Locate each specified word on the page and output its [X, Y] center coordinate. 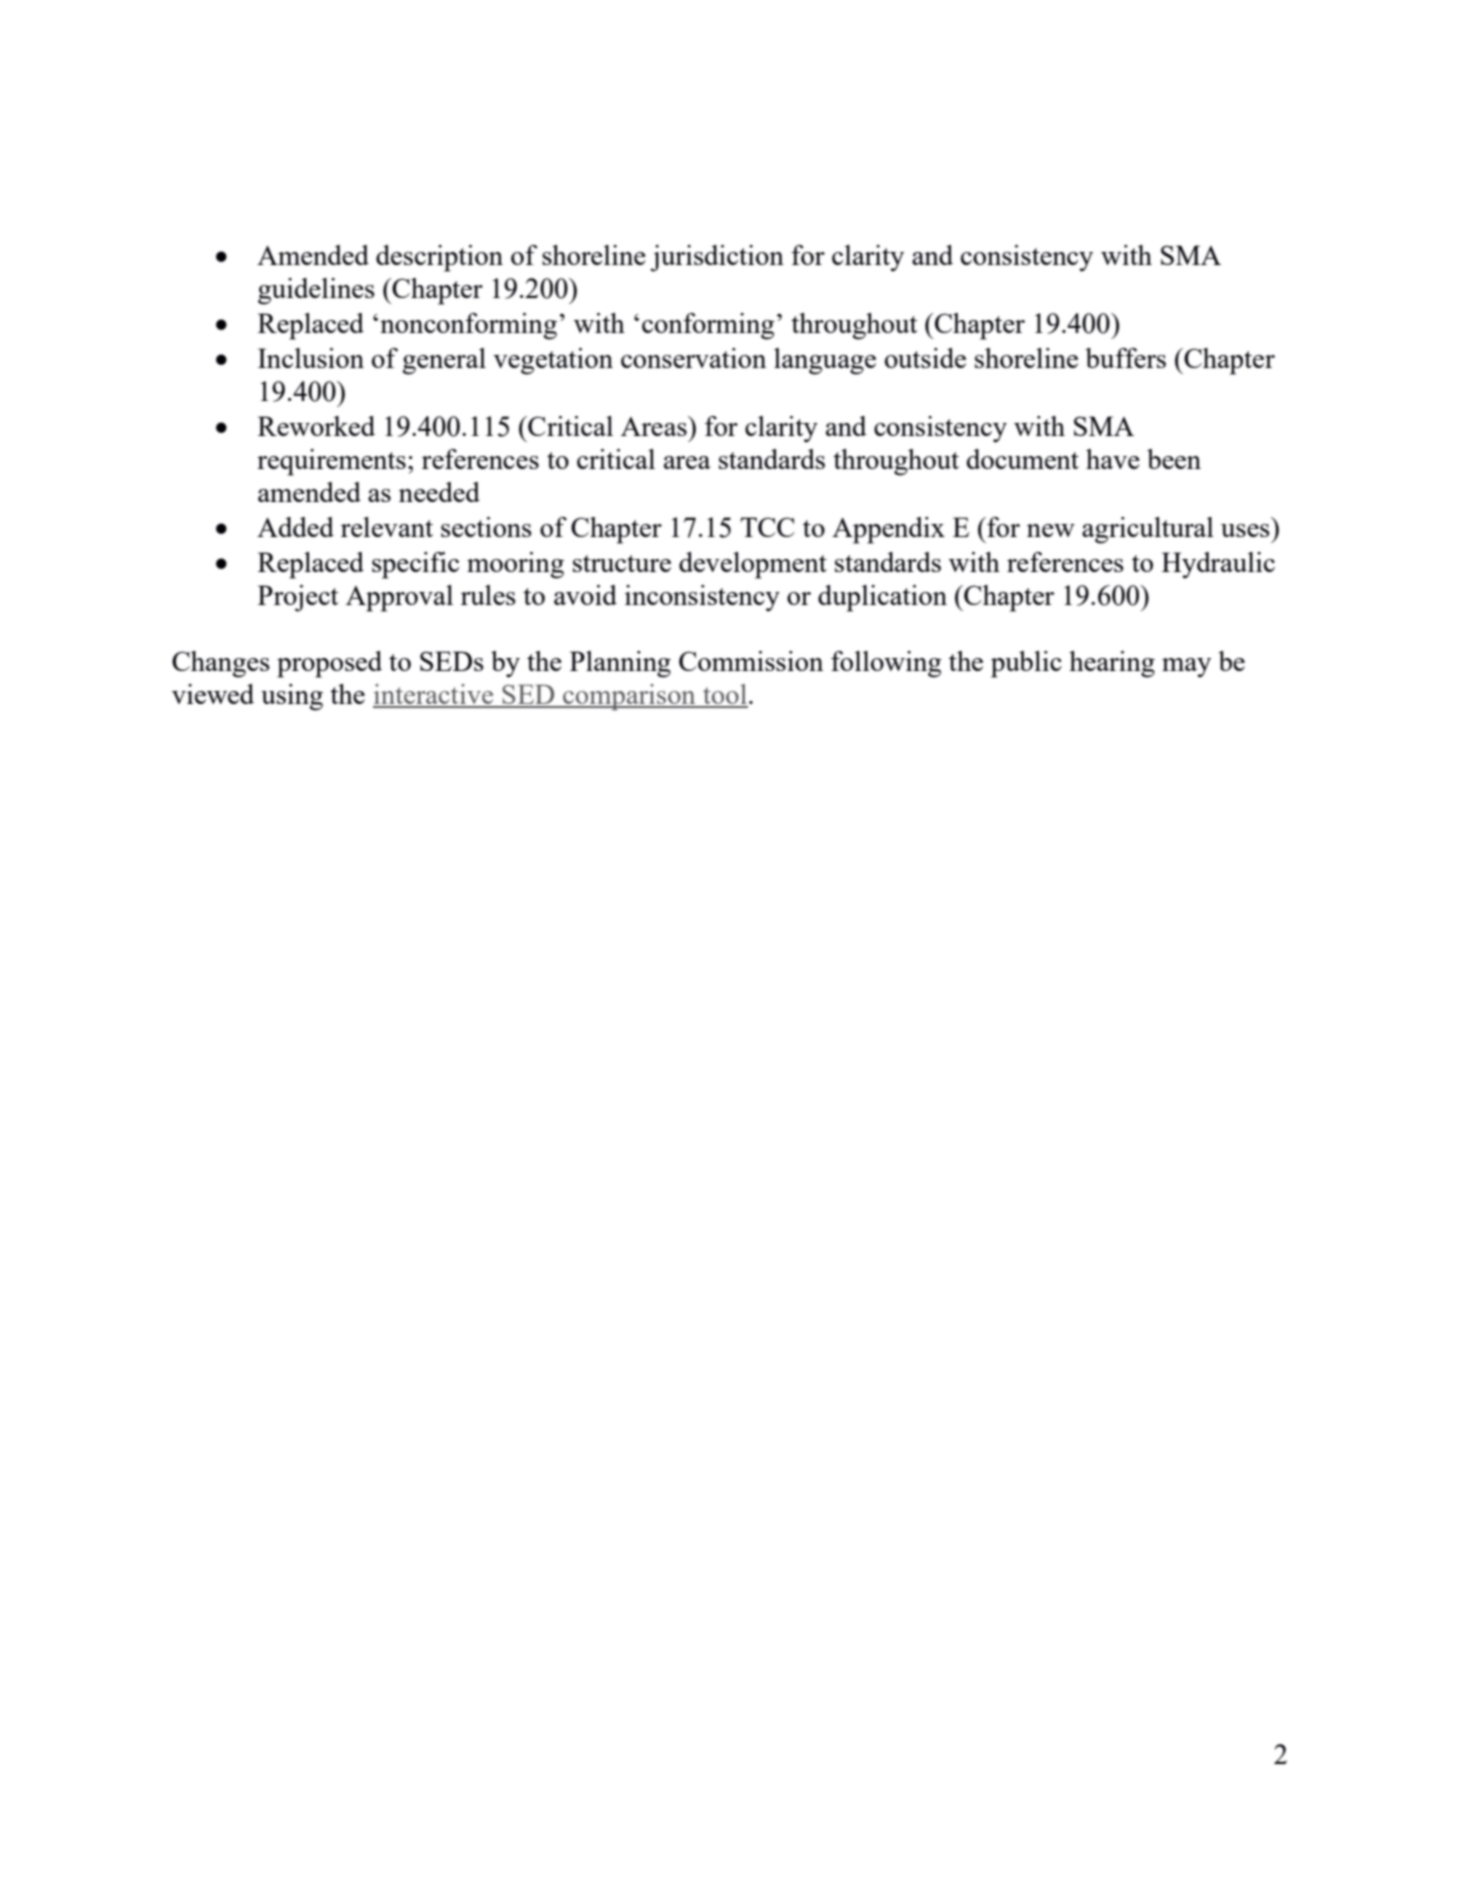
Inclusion [311, 358]
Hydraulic [1218, 565]
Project [298, 598]
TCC [767, 527]
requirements [331, 462]
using [292, 697]
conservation [693, 358]
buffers [1125, 358]
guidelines [316, 291]
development [753, 565]
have [1113, 459]
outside [925, 358]
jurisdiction [717, 258]
